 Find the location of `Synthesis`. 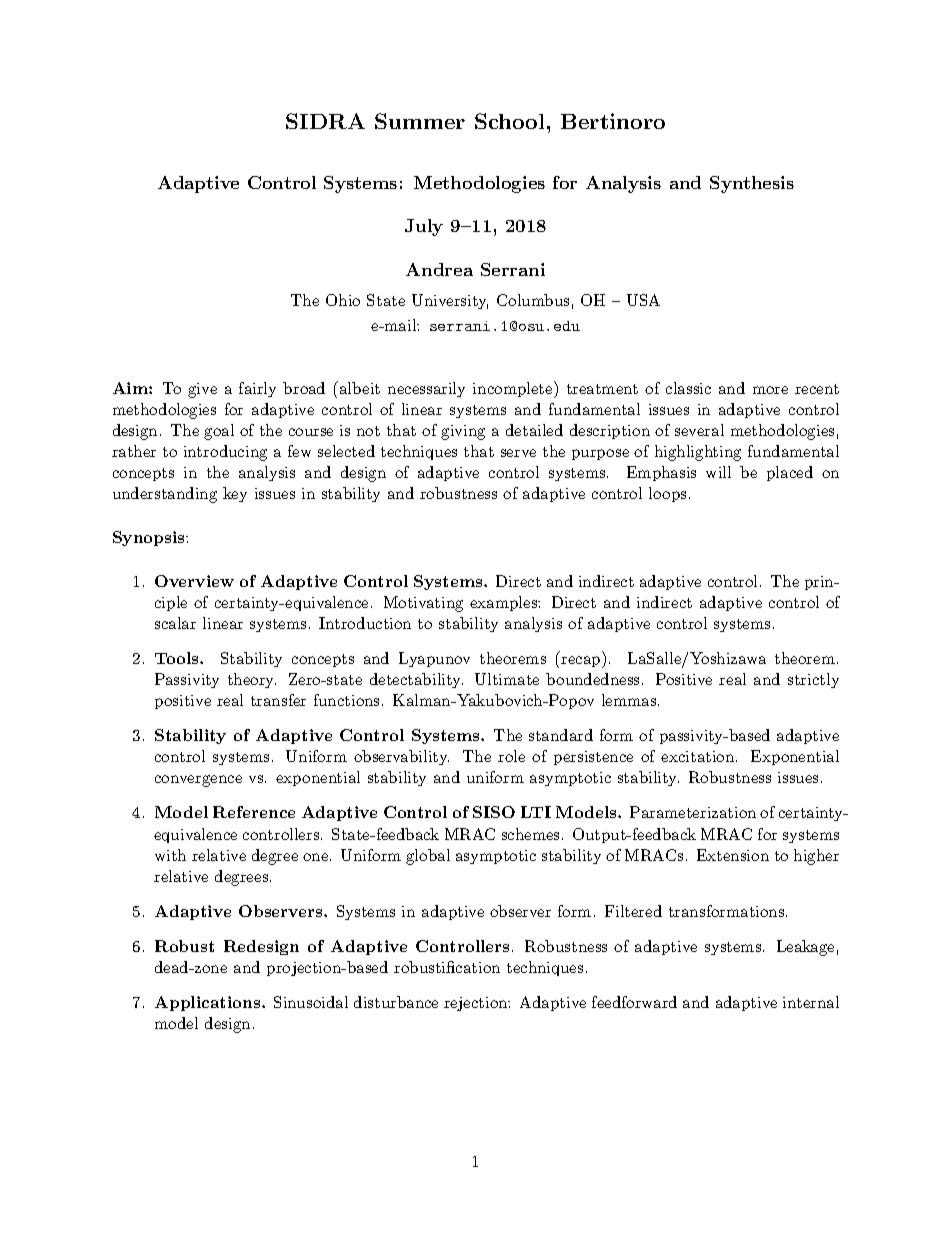

Synthesis is located at coordinates (752, 184).
